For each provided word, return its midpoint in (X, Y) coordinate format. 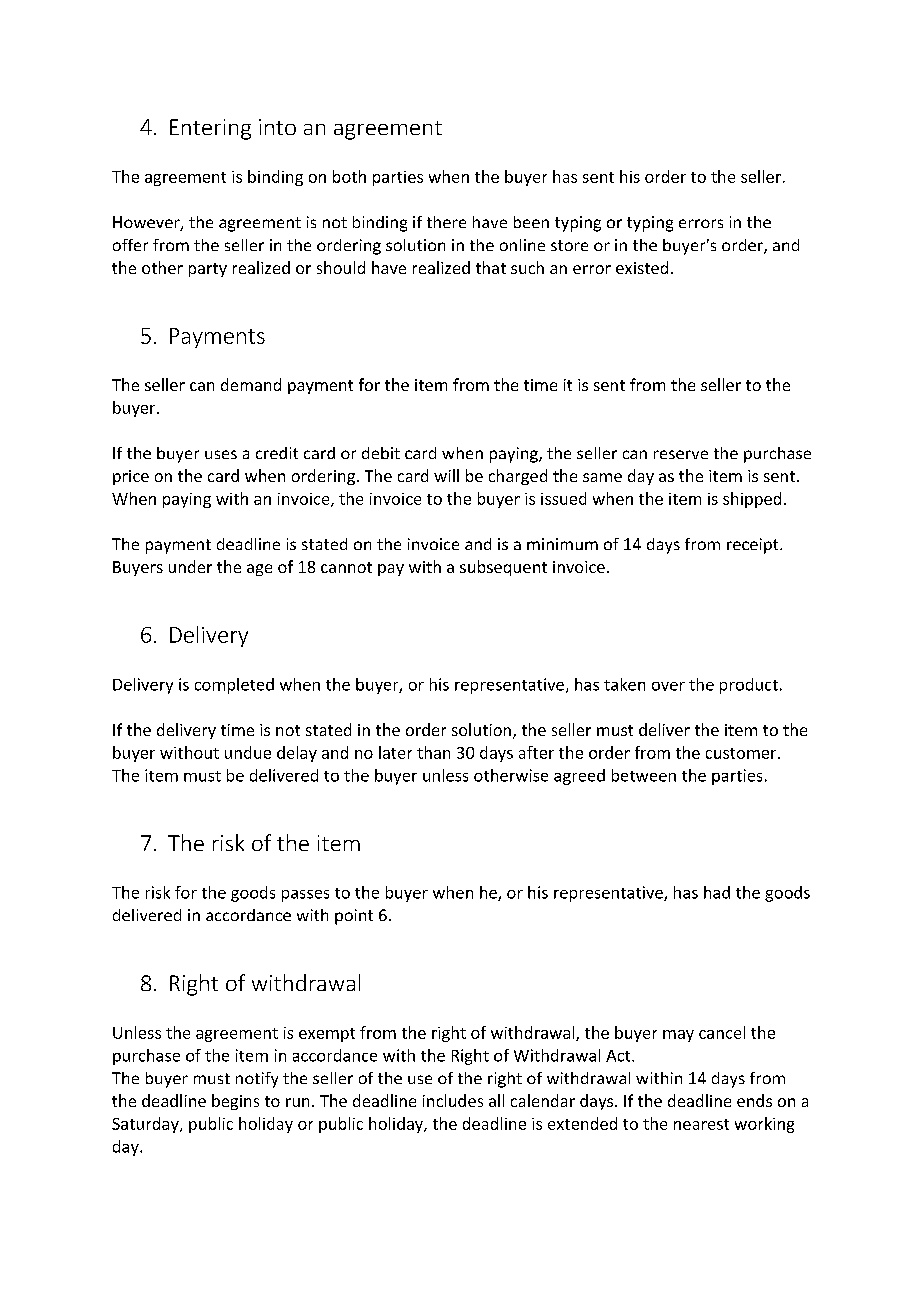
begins (235, 1102)
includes (453, 1100)
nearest (701, 1124)
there (446, 222)
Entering (210, 129)
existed (642, 267)
